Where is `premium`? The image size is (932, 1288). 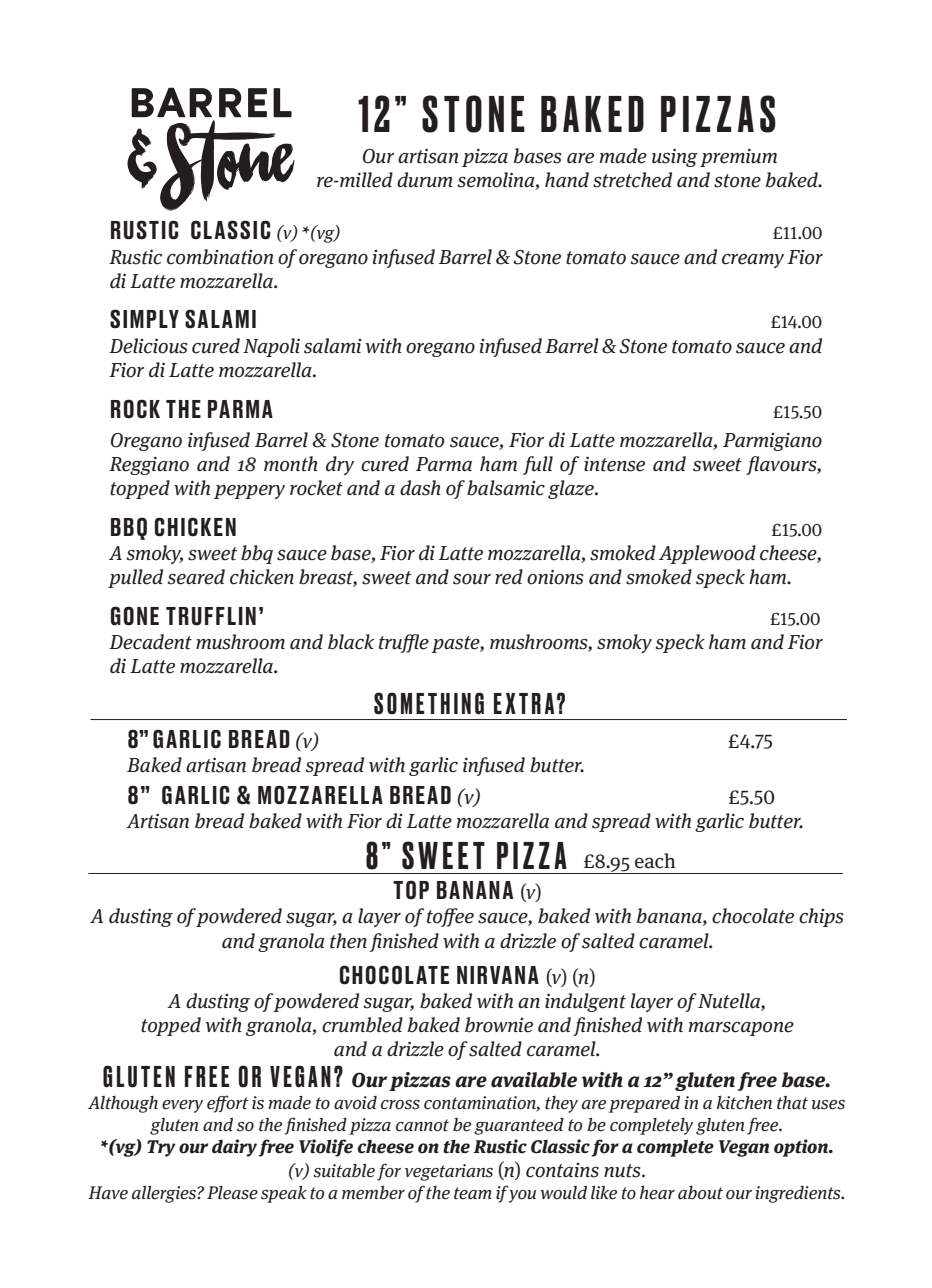 premium is located at coordinates (738, 157).
